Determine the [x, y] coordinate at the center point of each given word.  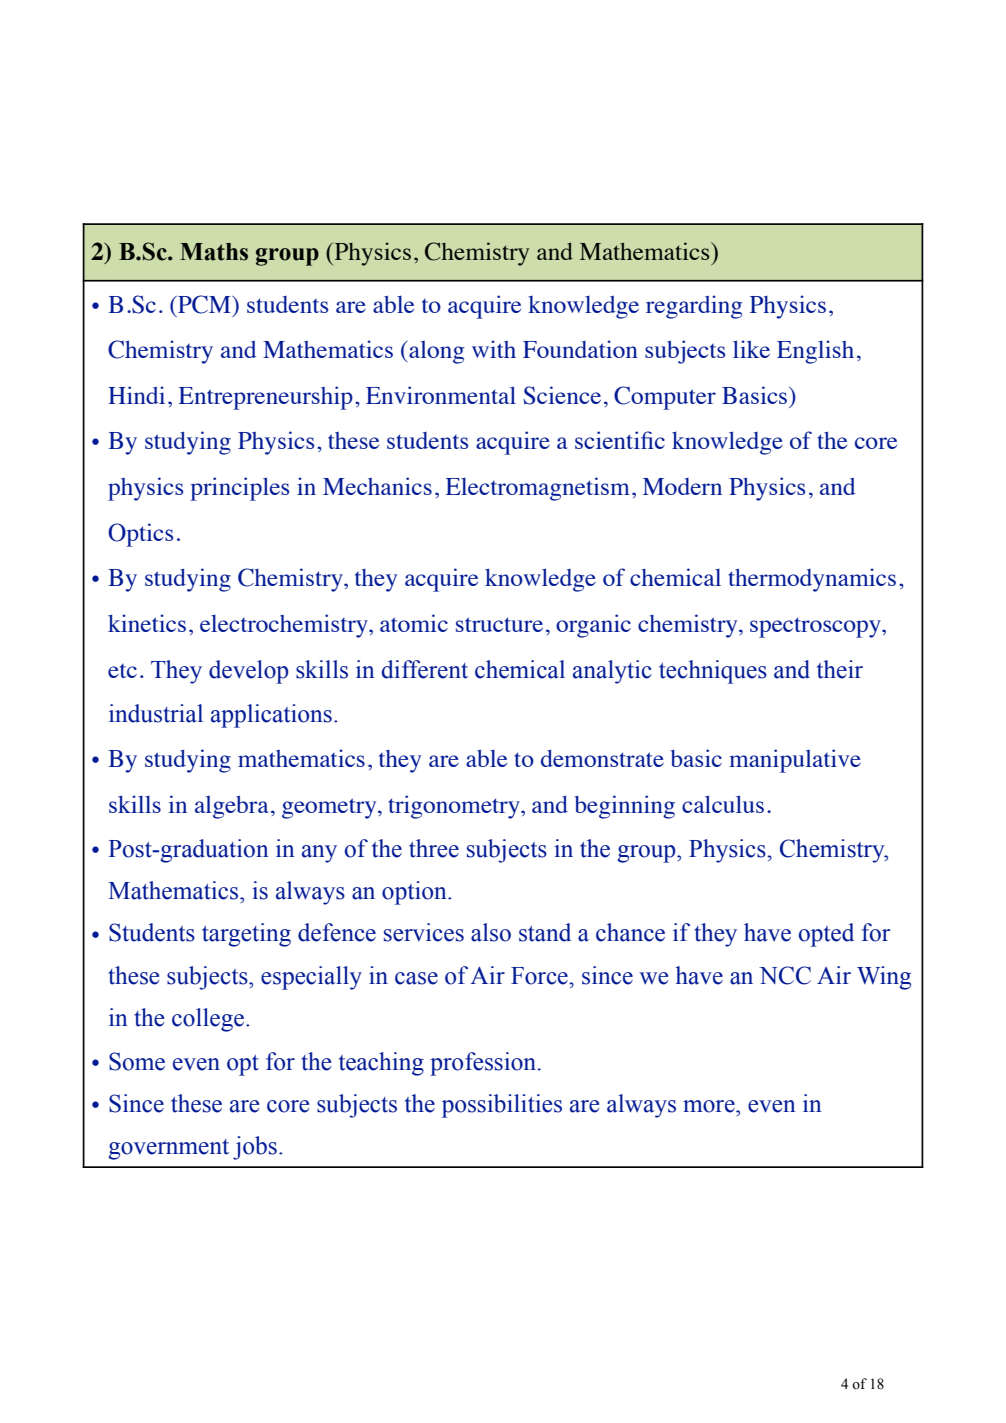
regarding [694, 307]
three [434, 848]
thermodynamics [812, 580]
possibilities [502, 1106]
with [494, 349]
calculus [723, 804]
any [319, 854]
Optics [140, 535]
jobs [255, 1148]
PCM [204, 304]
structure [499, 624]
